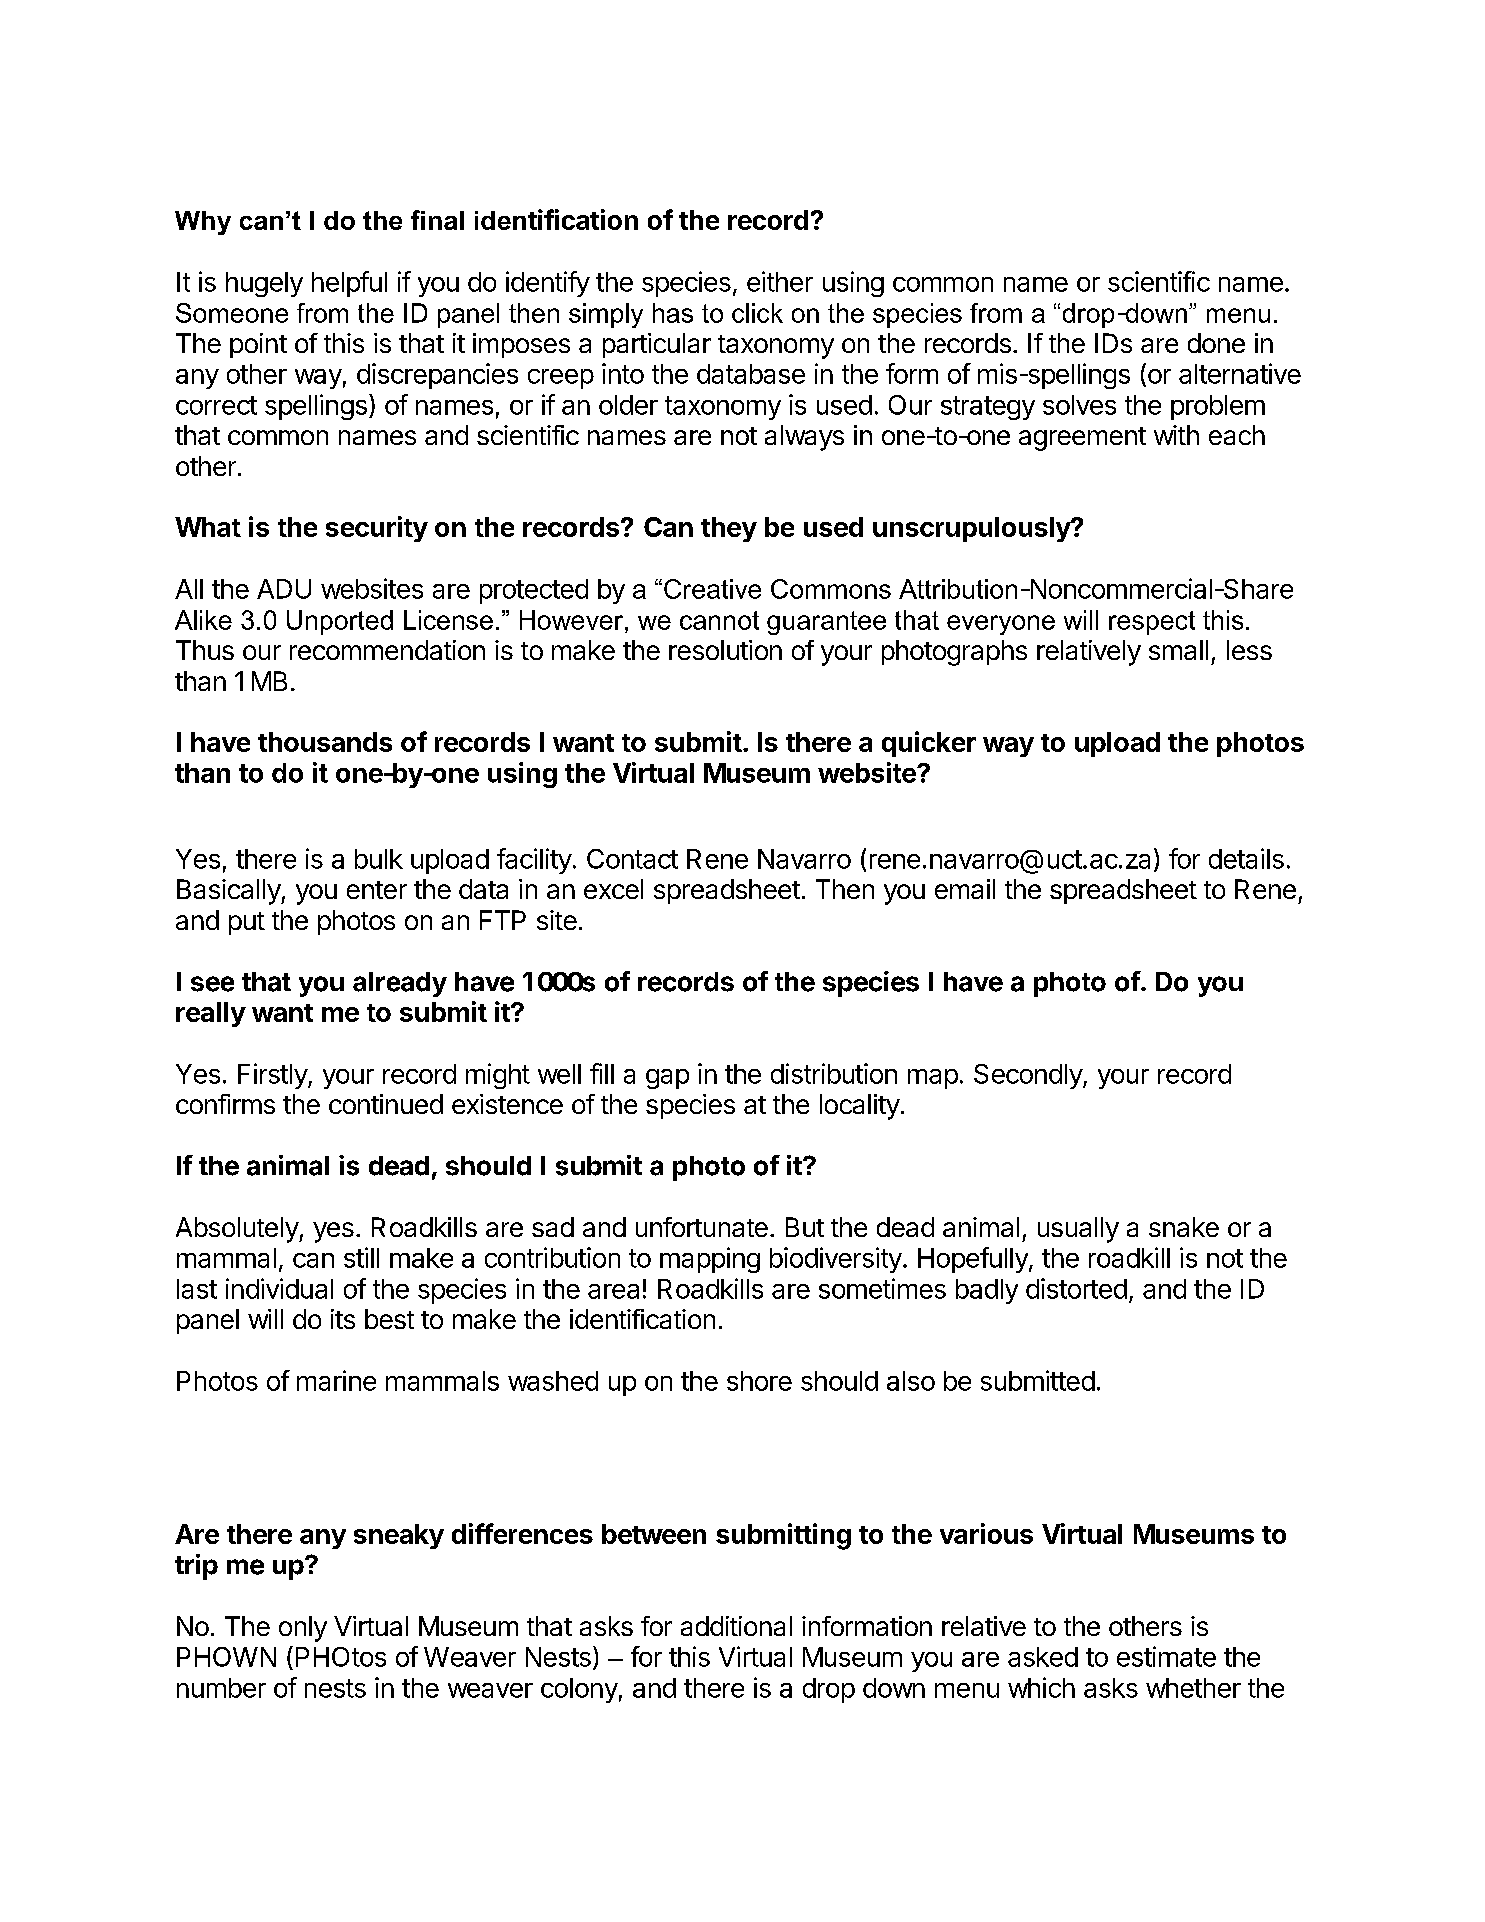  Describe the element at coordinates (400, 984) in the screenshot. I see `already` at that location.
